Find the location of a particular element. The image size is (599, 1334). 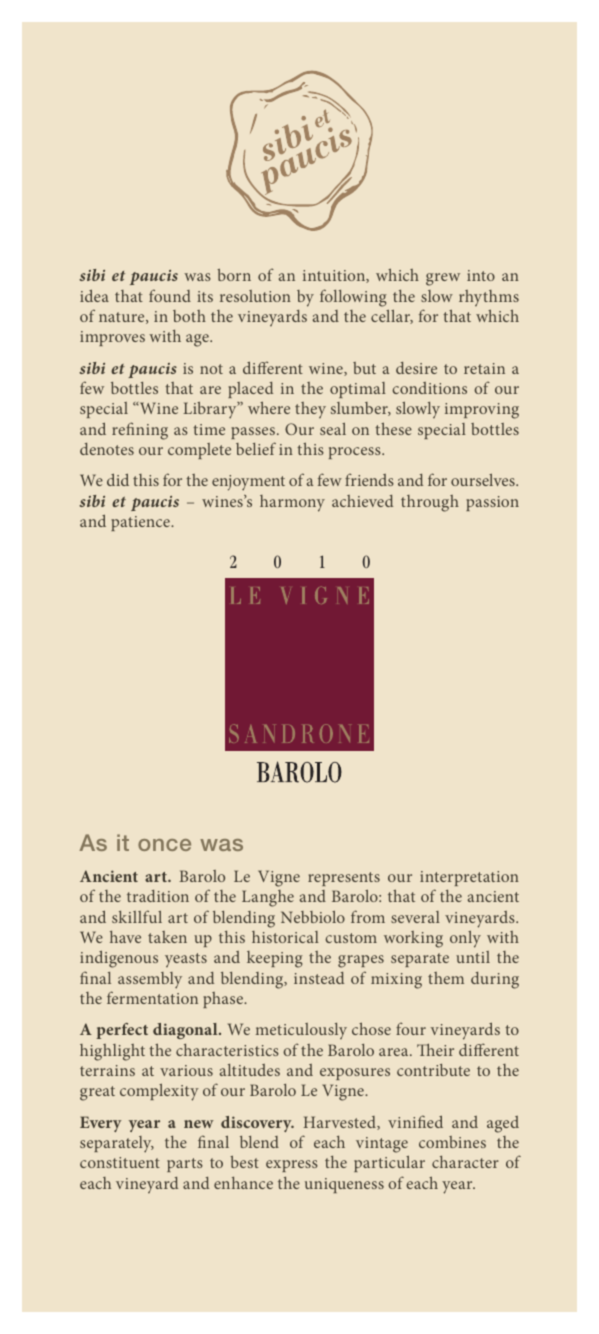

nature is located at coordinates (123, 318).
